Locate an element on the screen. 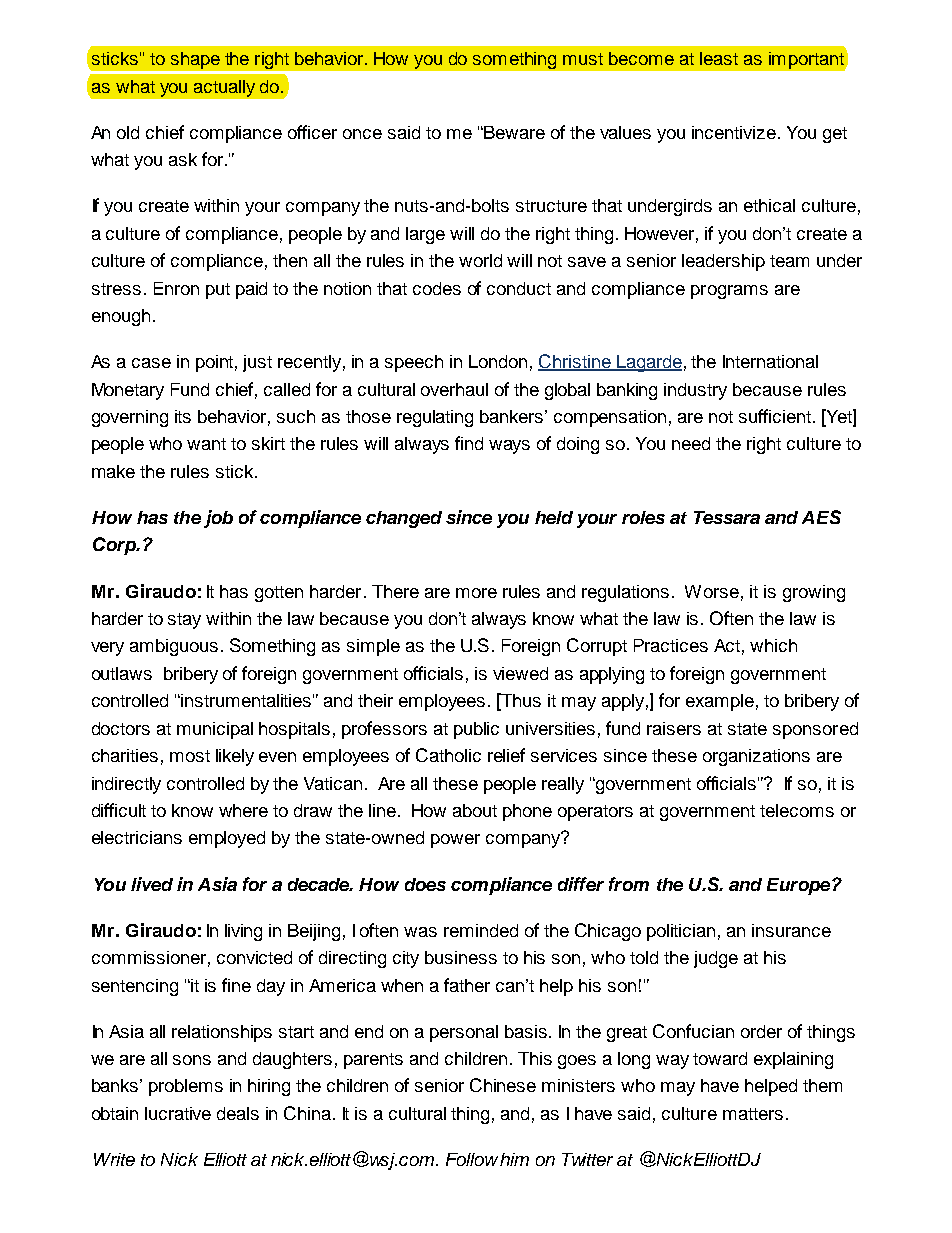 The image size is (952, 1233). lucrative is located at coordinates (178, 1113).
